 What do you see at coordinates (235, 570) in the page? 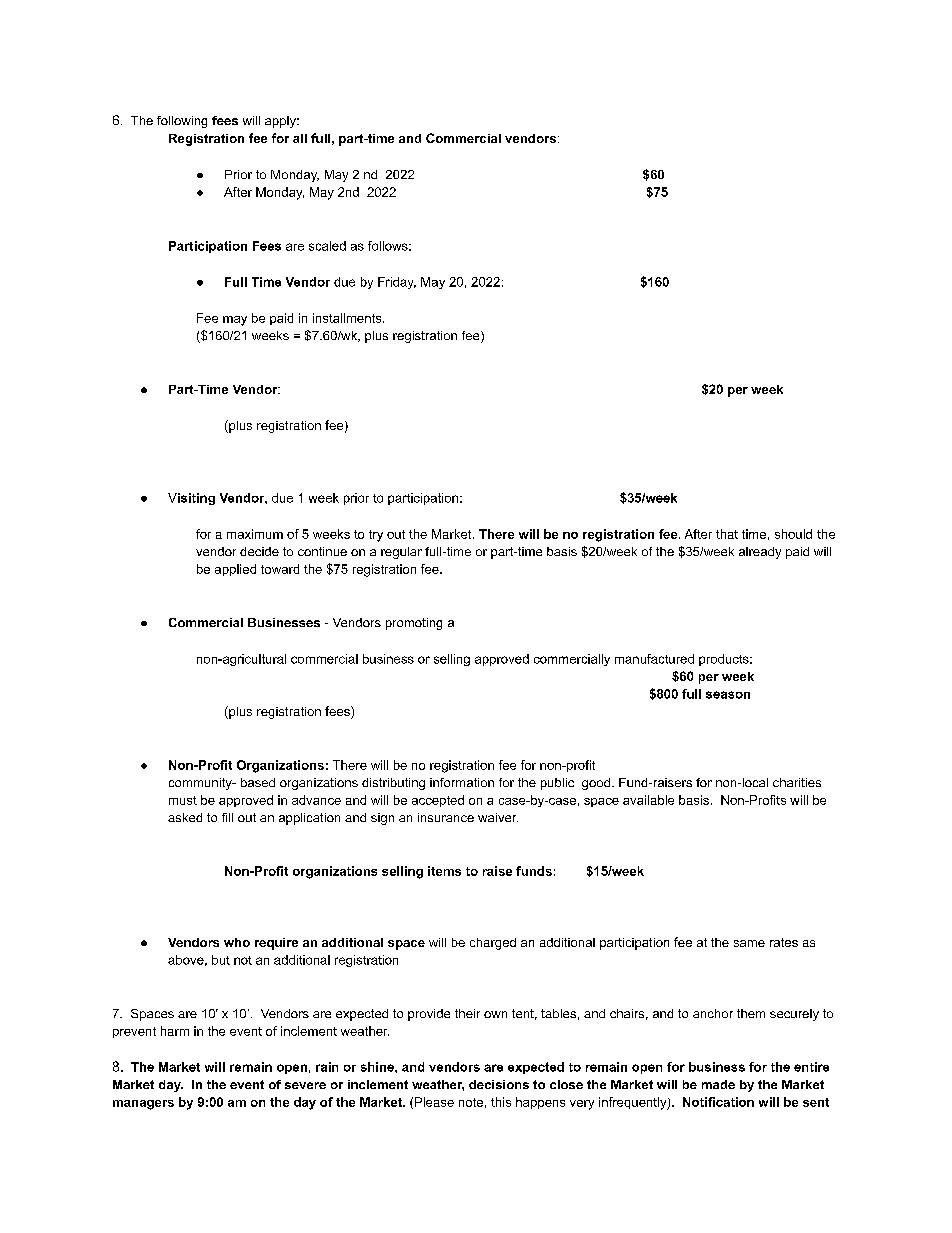
I see `applied` at bounding box center [235, 570].
